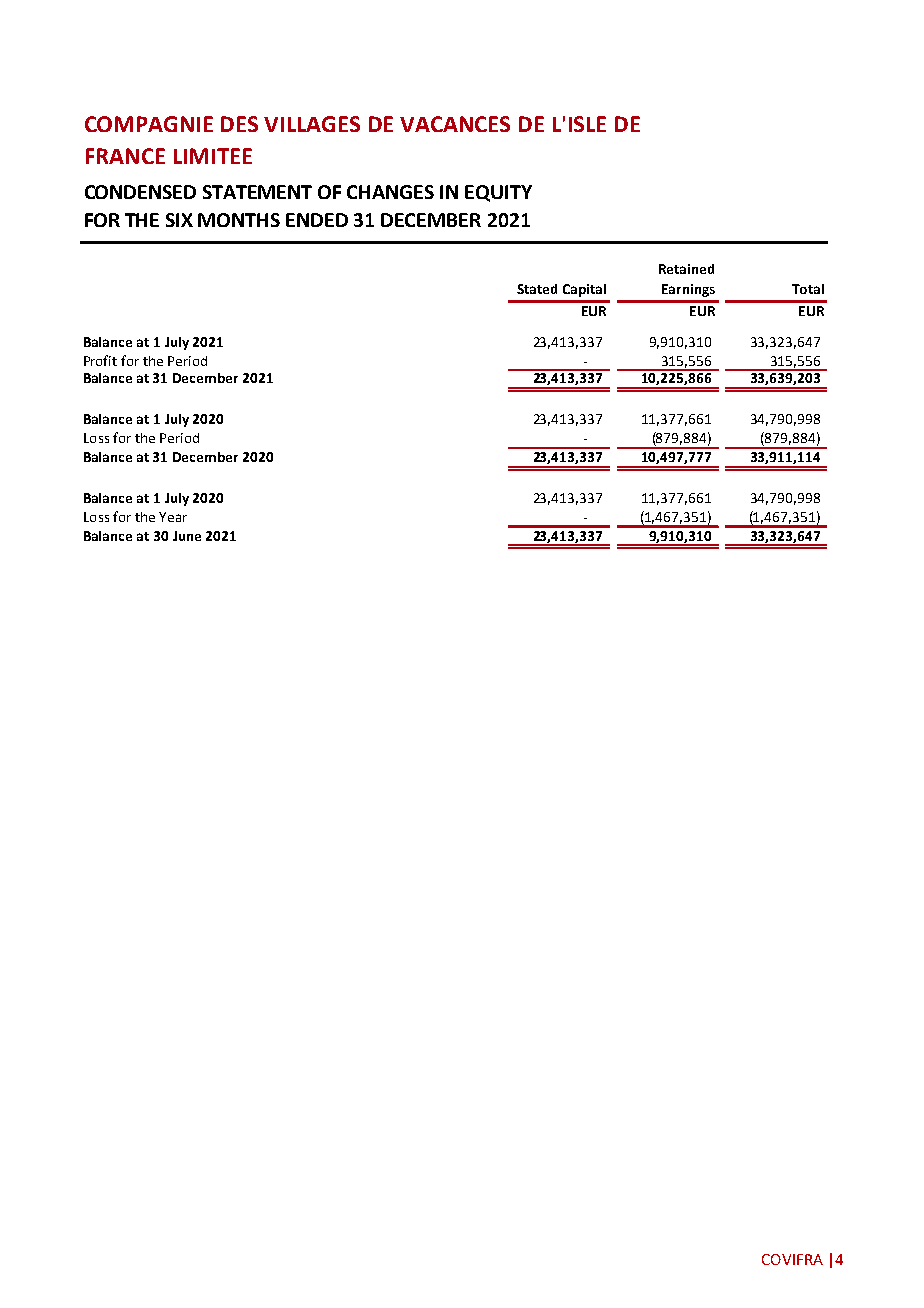 The image size is (924, 1308). What do you see at coordinates (312, 124) in the document?
I see `VILLAGES` at bounding box center [312, 124].
